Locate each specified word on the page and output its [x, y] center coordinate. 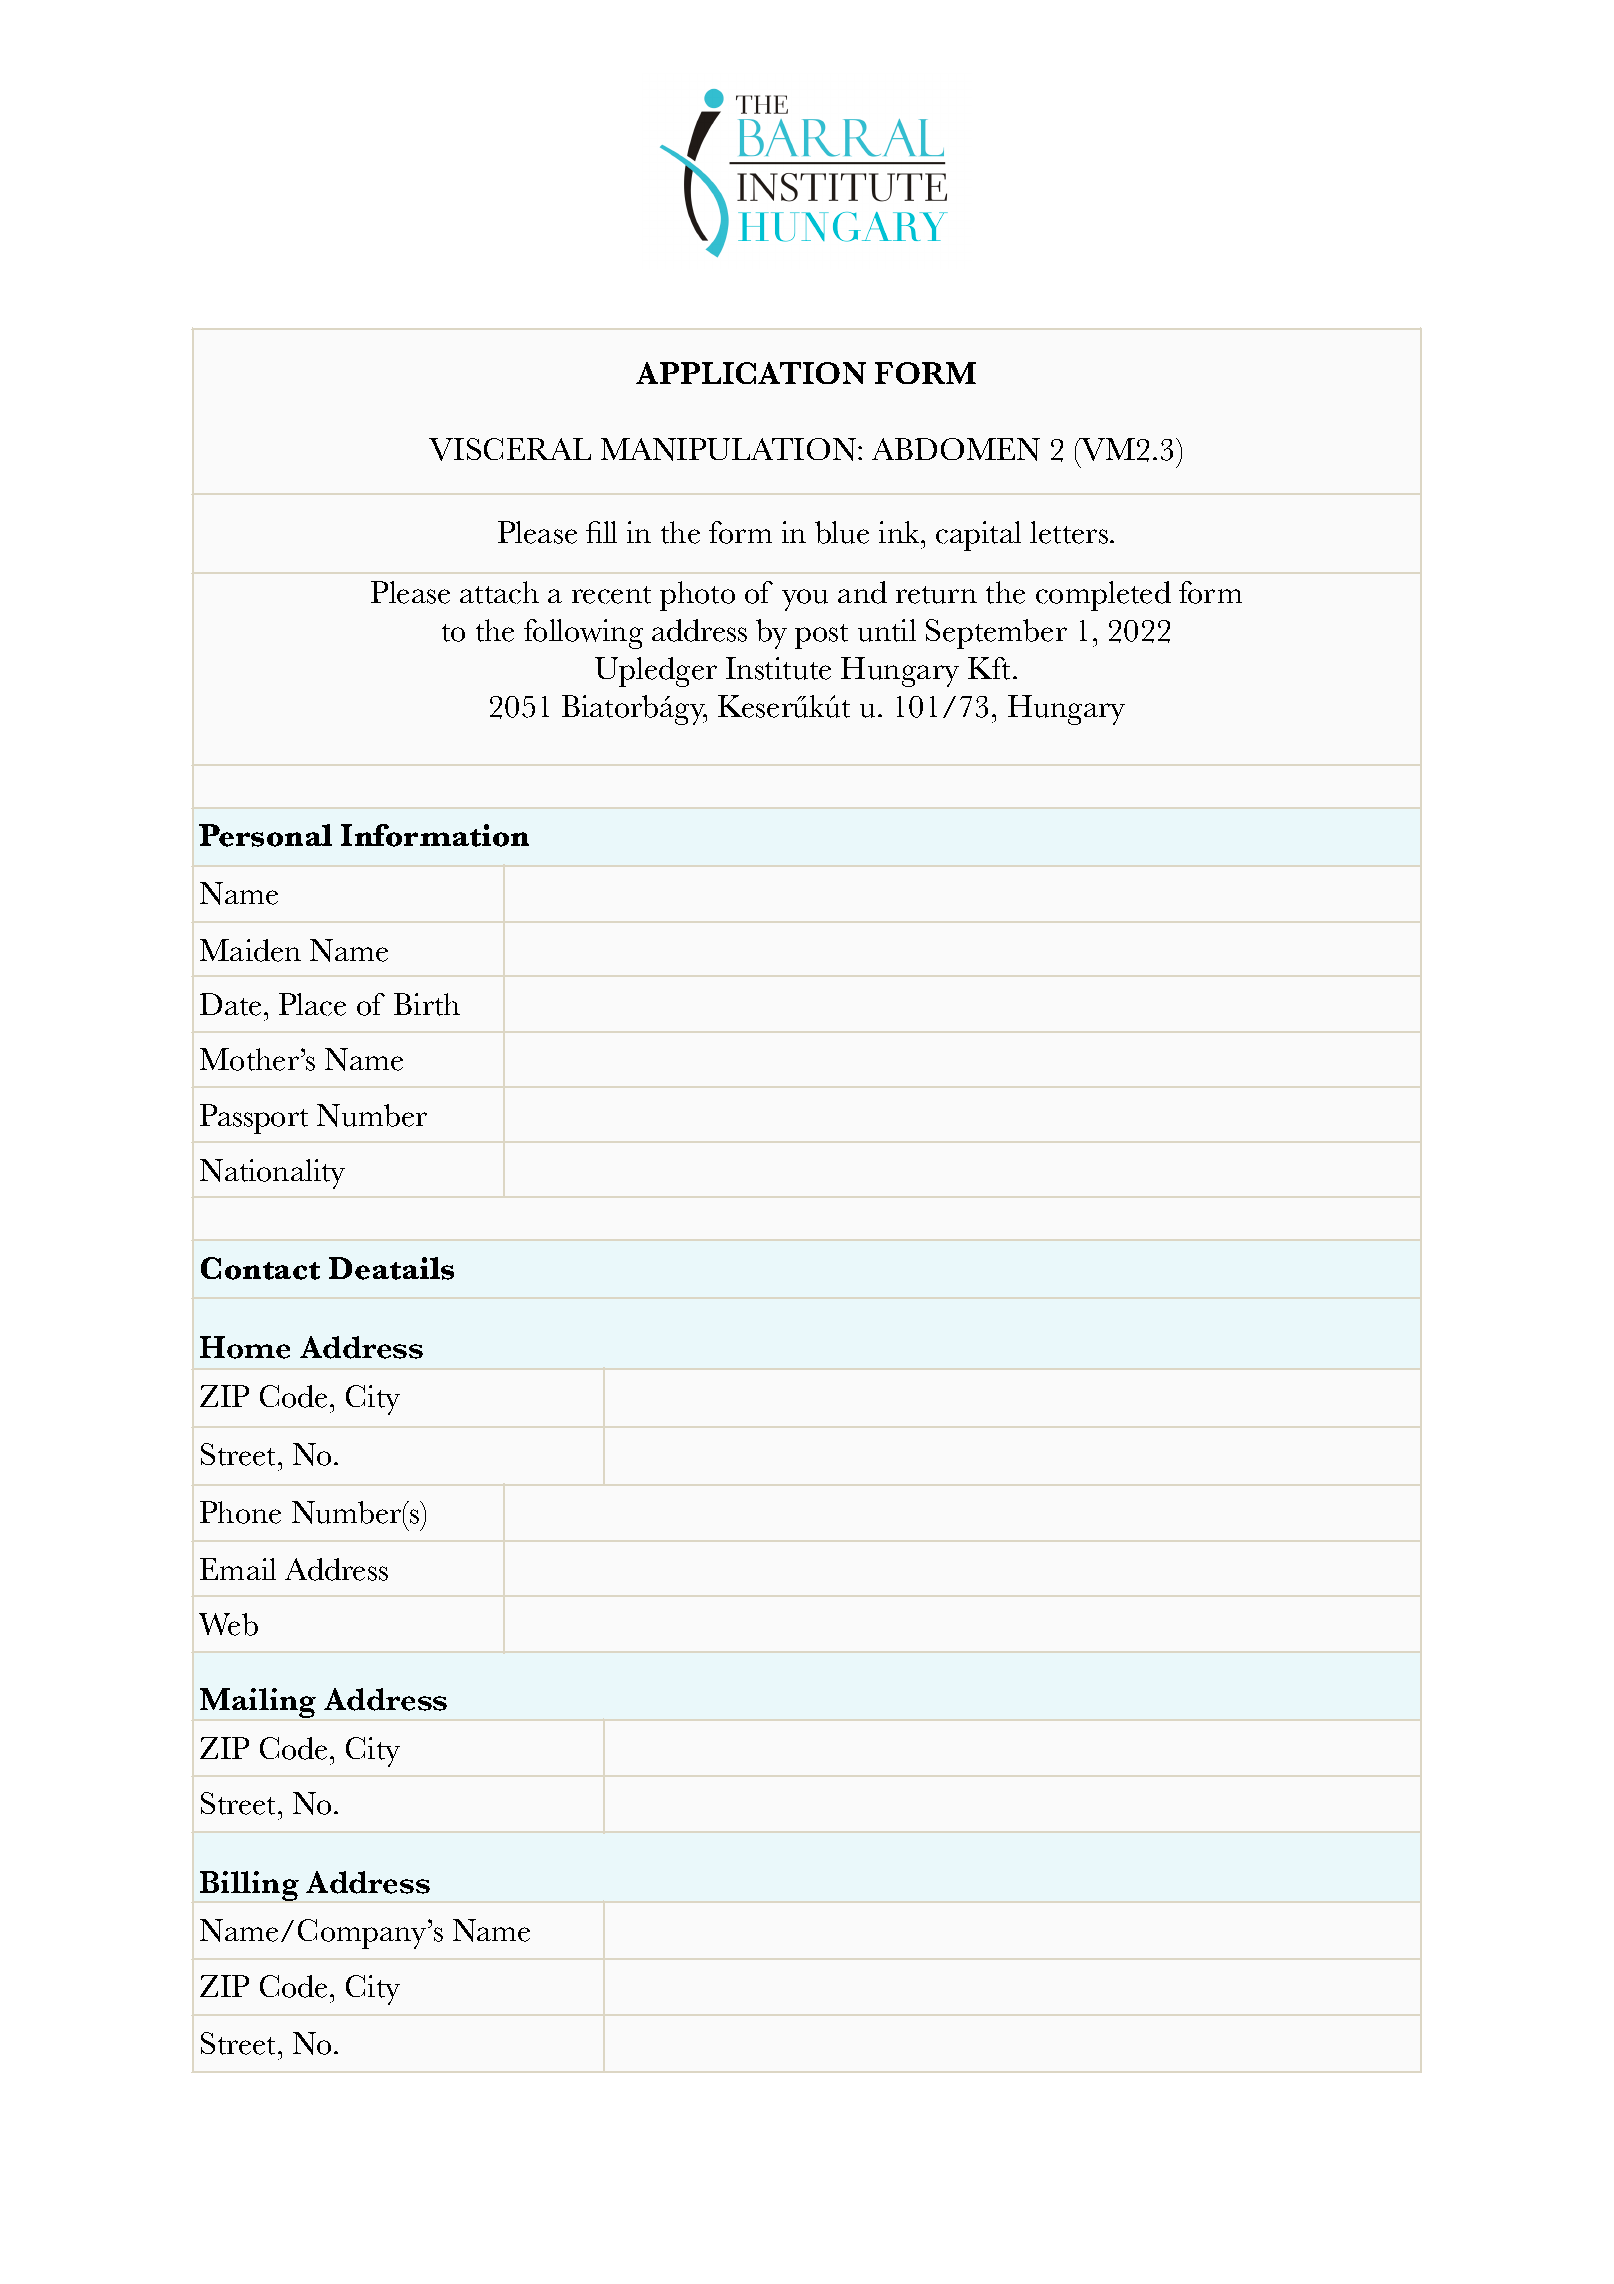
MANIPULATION [730, 449]
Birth [427, 1004]
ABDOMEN [956, 449]
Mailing [258, 1703]
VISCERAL [510, 449]
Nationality [272, 1174]
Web [228, 1624]
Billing [249, 1886]
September [996, 634]
